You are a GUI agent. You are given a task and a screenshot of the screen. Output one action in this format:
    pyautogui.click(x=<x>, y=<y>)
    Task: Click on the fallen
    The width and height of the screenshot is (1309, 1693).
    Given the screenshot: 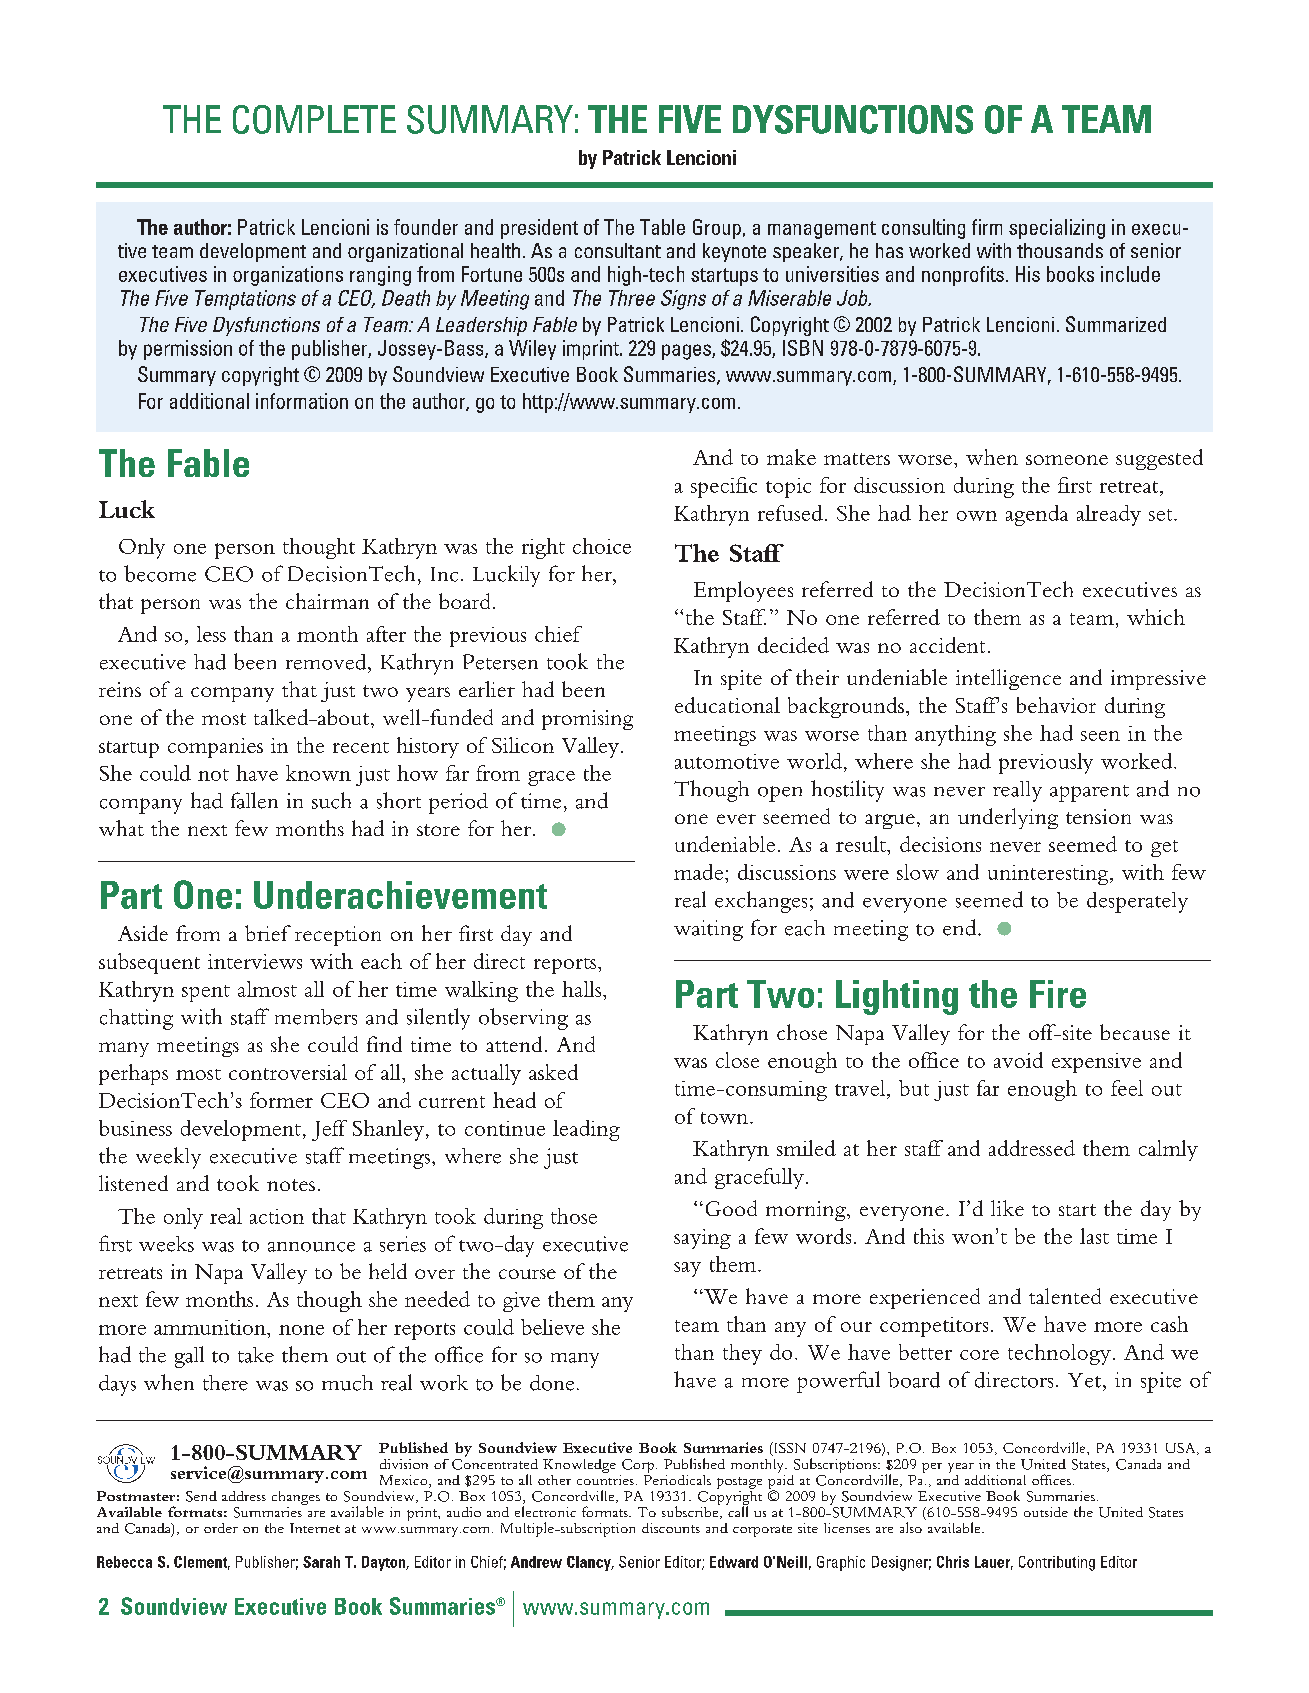 What is the action you would take?
    pyautogui.click(x=254, y=800)
